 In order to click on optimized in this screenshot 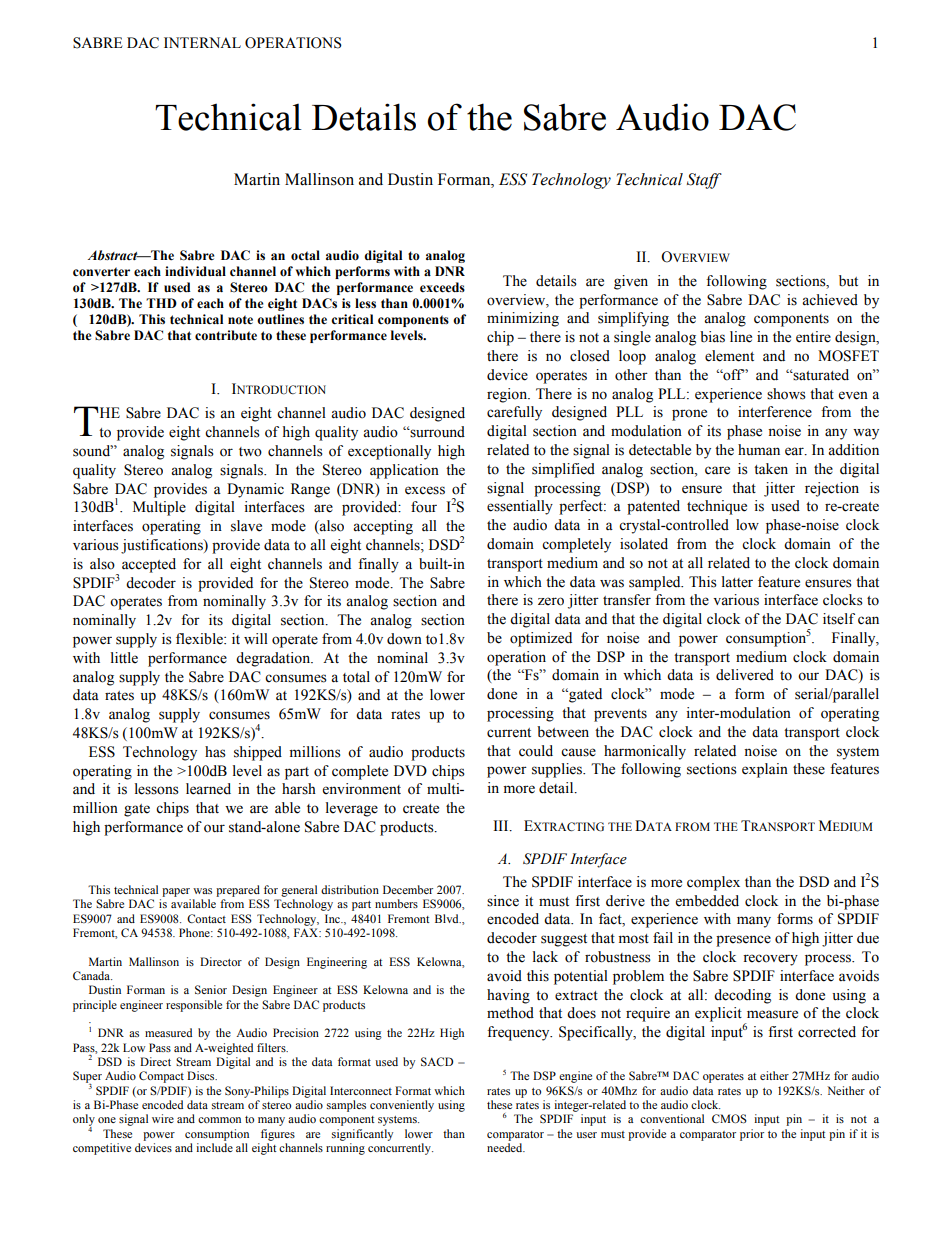, I will do `click(541, 639)`.
